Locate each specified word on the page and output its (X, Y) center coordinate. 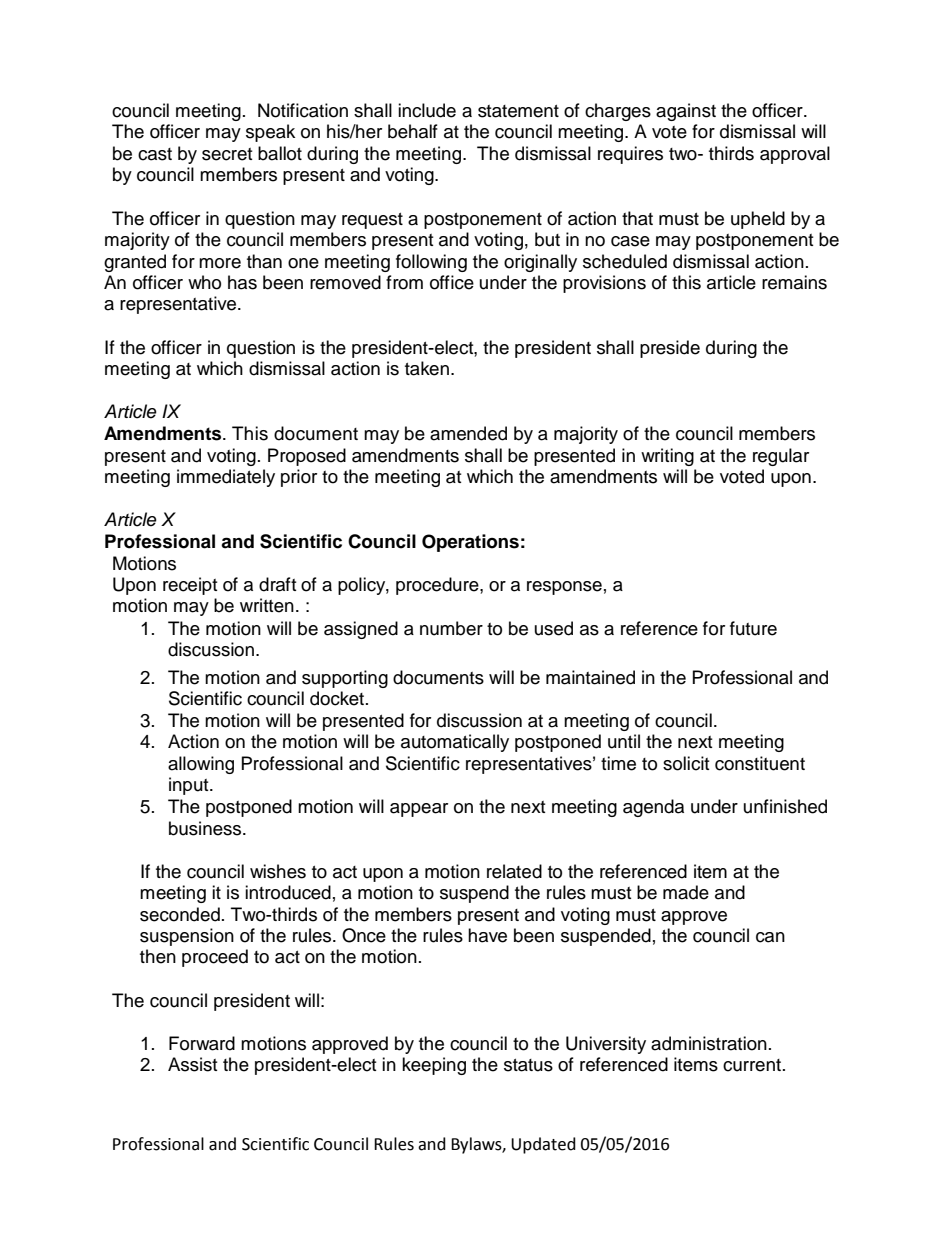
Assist (192, 1064)
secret (227, 154)
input (190, 786)
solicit (686, 763)
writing (667, 457)
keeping (434, 1066)
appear (419, 810)
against (686, 112)
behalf (413, 131)
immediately (226, 478)
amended (468, 433)
